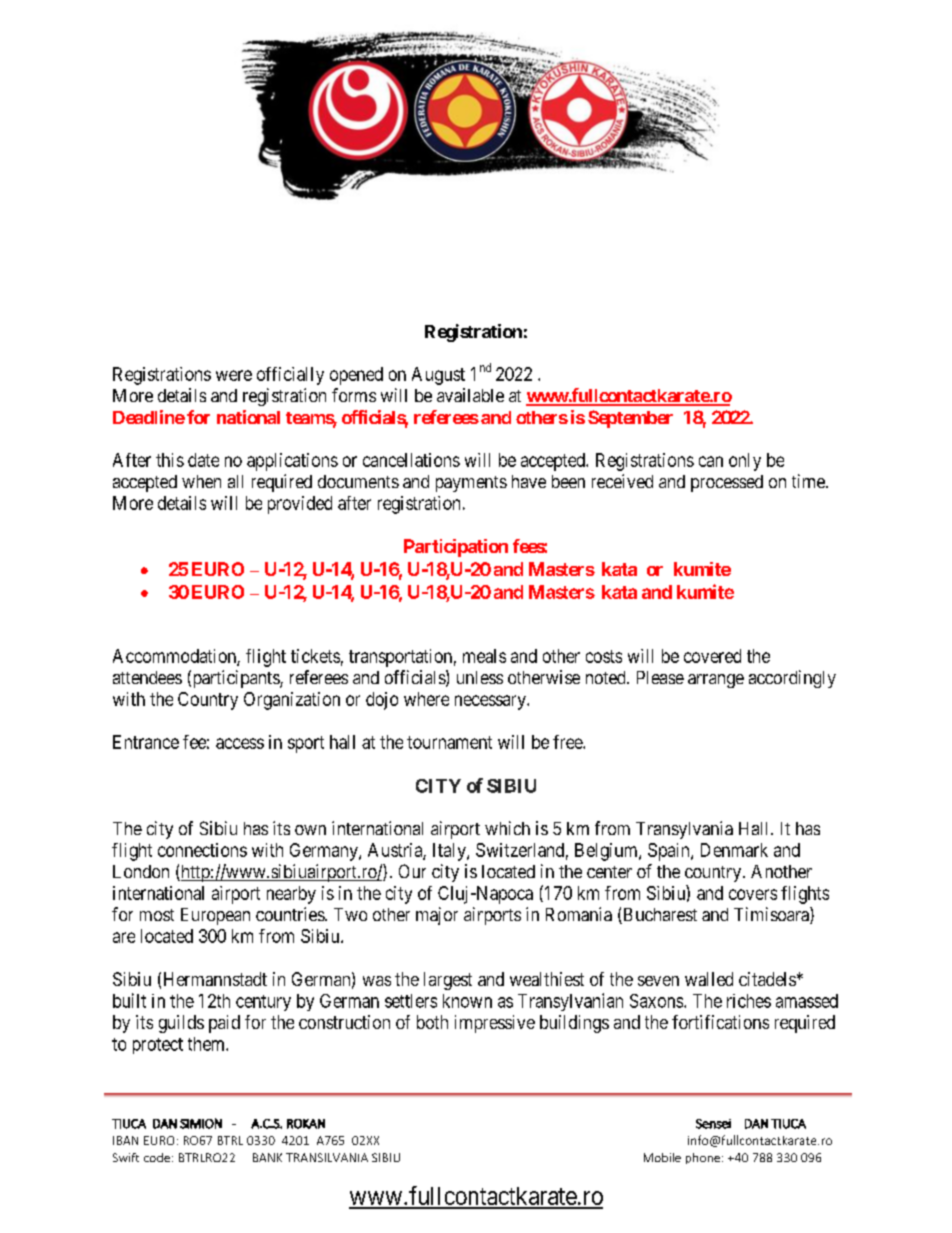  What do you see at coordinates (734, 850) in the screenshot?
I see `Denmark` at bounding box center [734, 850].
